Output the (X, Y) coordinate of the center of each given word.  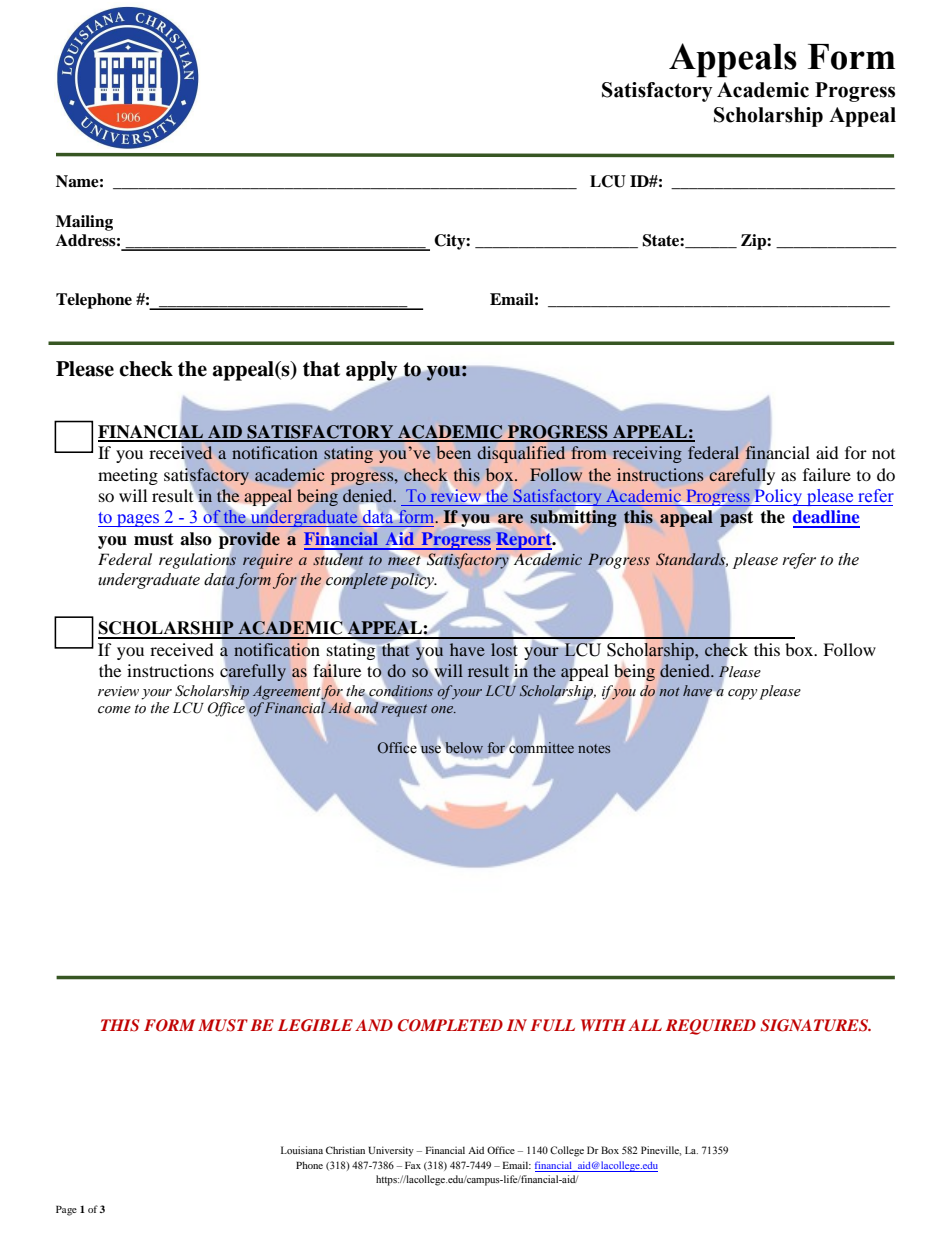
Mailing (84, 223)
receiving (647, 454)
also (196, 539)
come (114, 710)
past (736, 519)
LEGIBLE (315, 1025)
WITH (603, 1025)
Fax (413, 1165)
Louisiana (302, 1150)
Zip (754, 242)
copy (742, 694)
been (453, 452)
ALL (645, 1025)
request (404, 709)
